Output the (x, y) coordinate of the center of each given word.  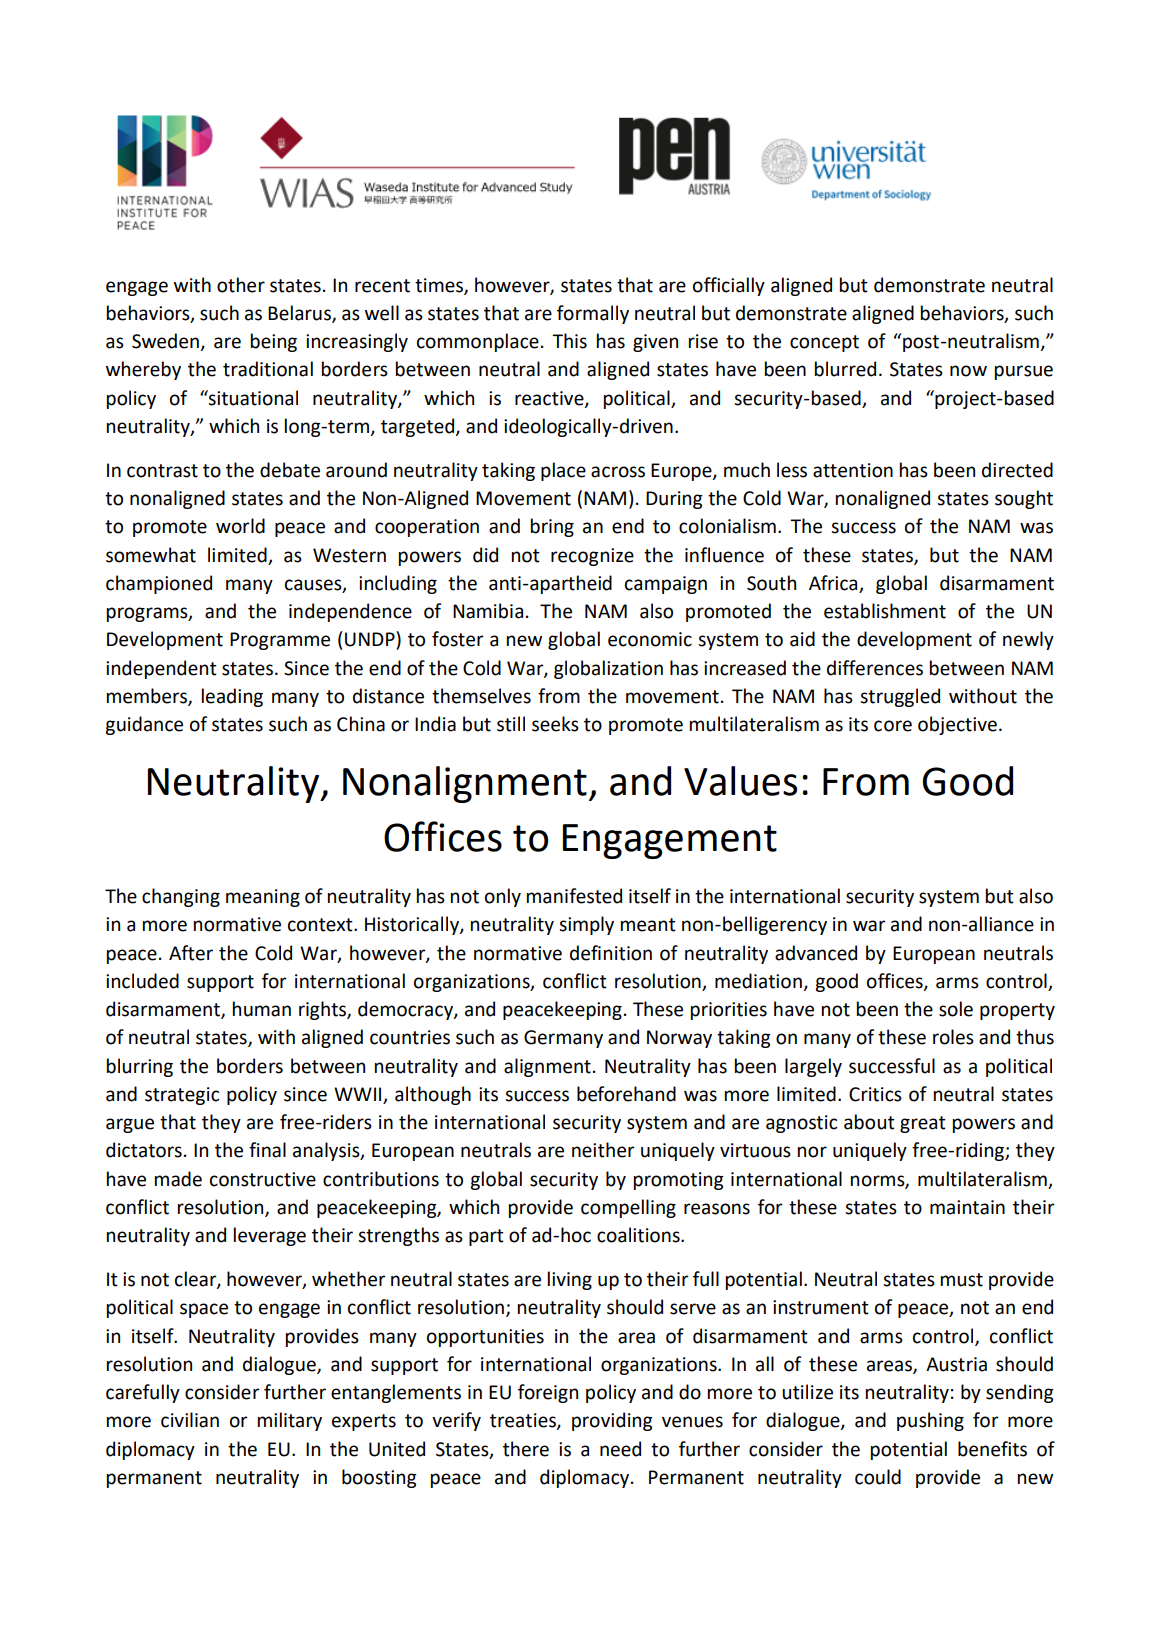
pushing (930, 1421)
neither (603, 1150)
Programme (280, 641)
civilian (190, 1420)
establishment (885, 611)
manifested (574, 896)
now (968, 371)
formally (593, 314)
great (923, 1124)
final (267, 1150)
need (620, 1449)
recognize (592, 557)
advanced (816, 953)
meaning (263, 898)
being (274, 342)
